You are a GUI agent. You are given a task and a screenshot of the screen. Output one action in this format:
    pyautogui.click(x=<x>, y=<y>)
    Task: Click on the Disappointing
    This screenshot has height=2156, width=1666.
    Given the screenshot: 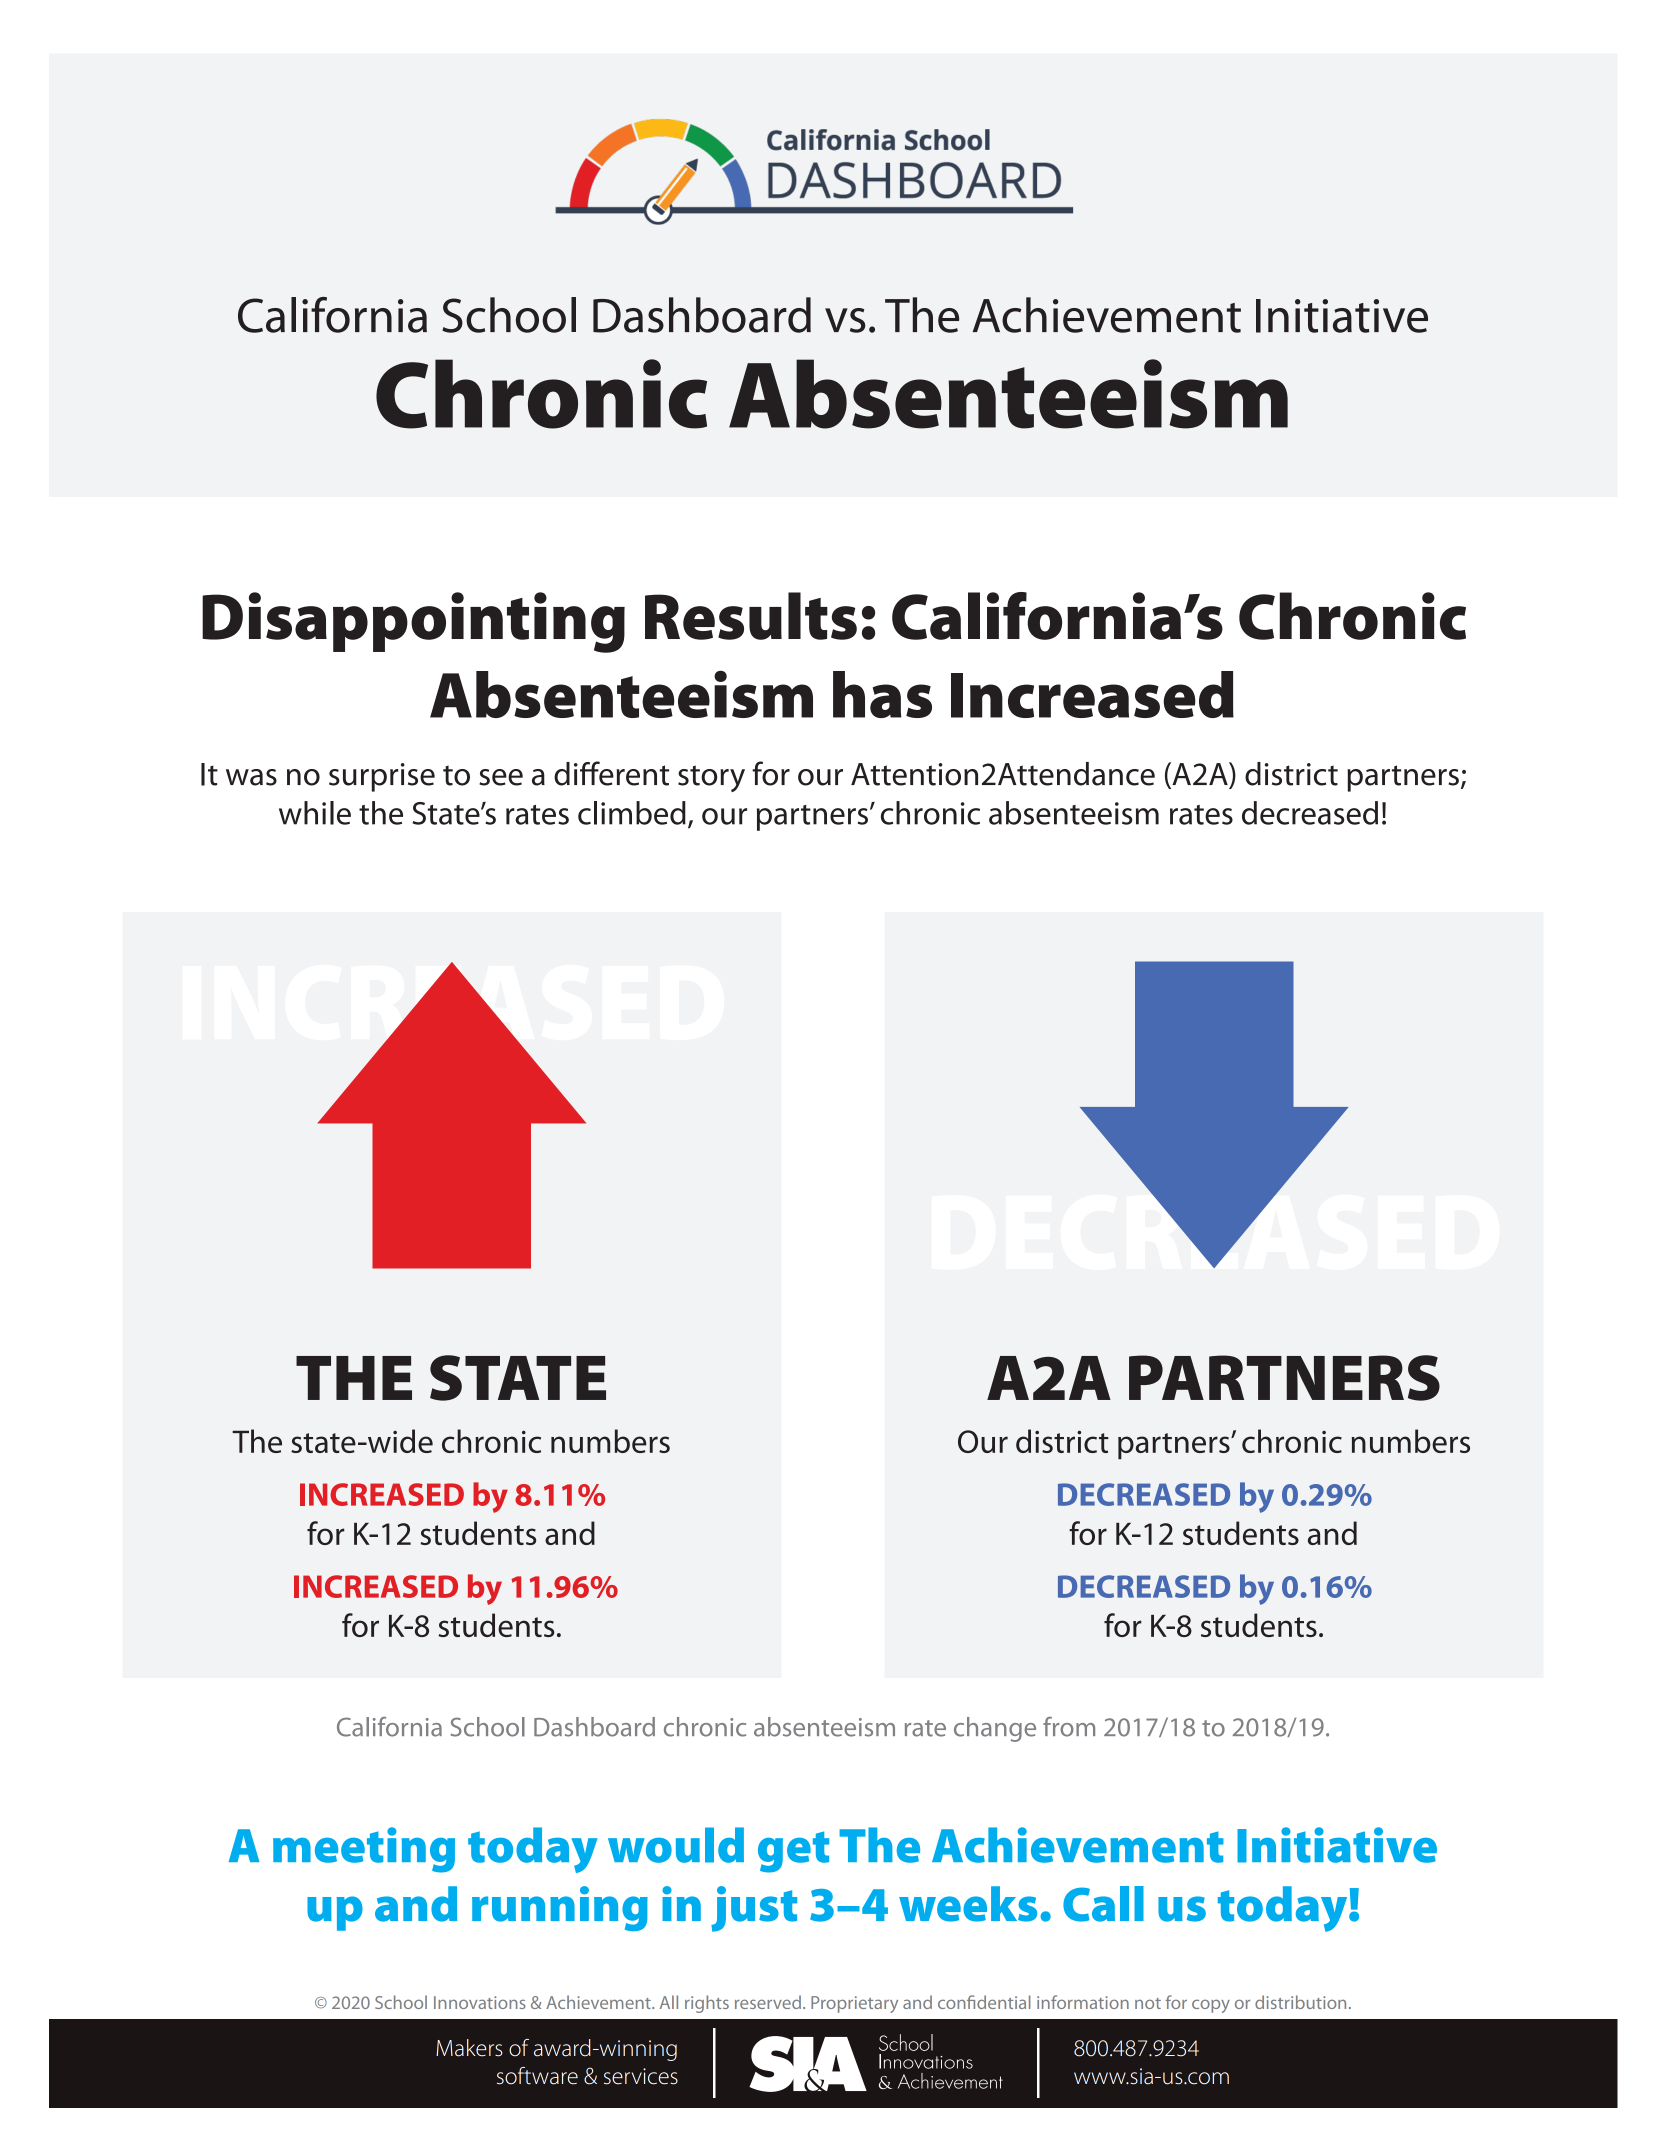 What is the action you would take?
    pyautogui.click(x=413, y=622)
